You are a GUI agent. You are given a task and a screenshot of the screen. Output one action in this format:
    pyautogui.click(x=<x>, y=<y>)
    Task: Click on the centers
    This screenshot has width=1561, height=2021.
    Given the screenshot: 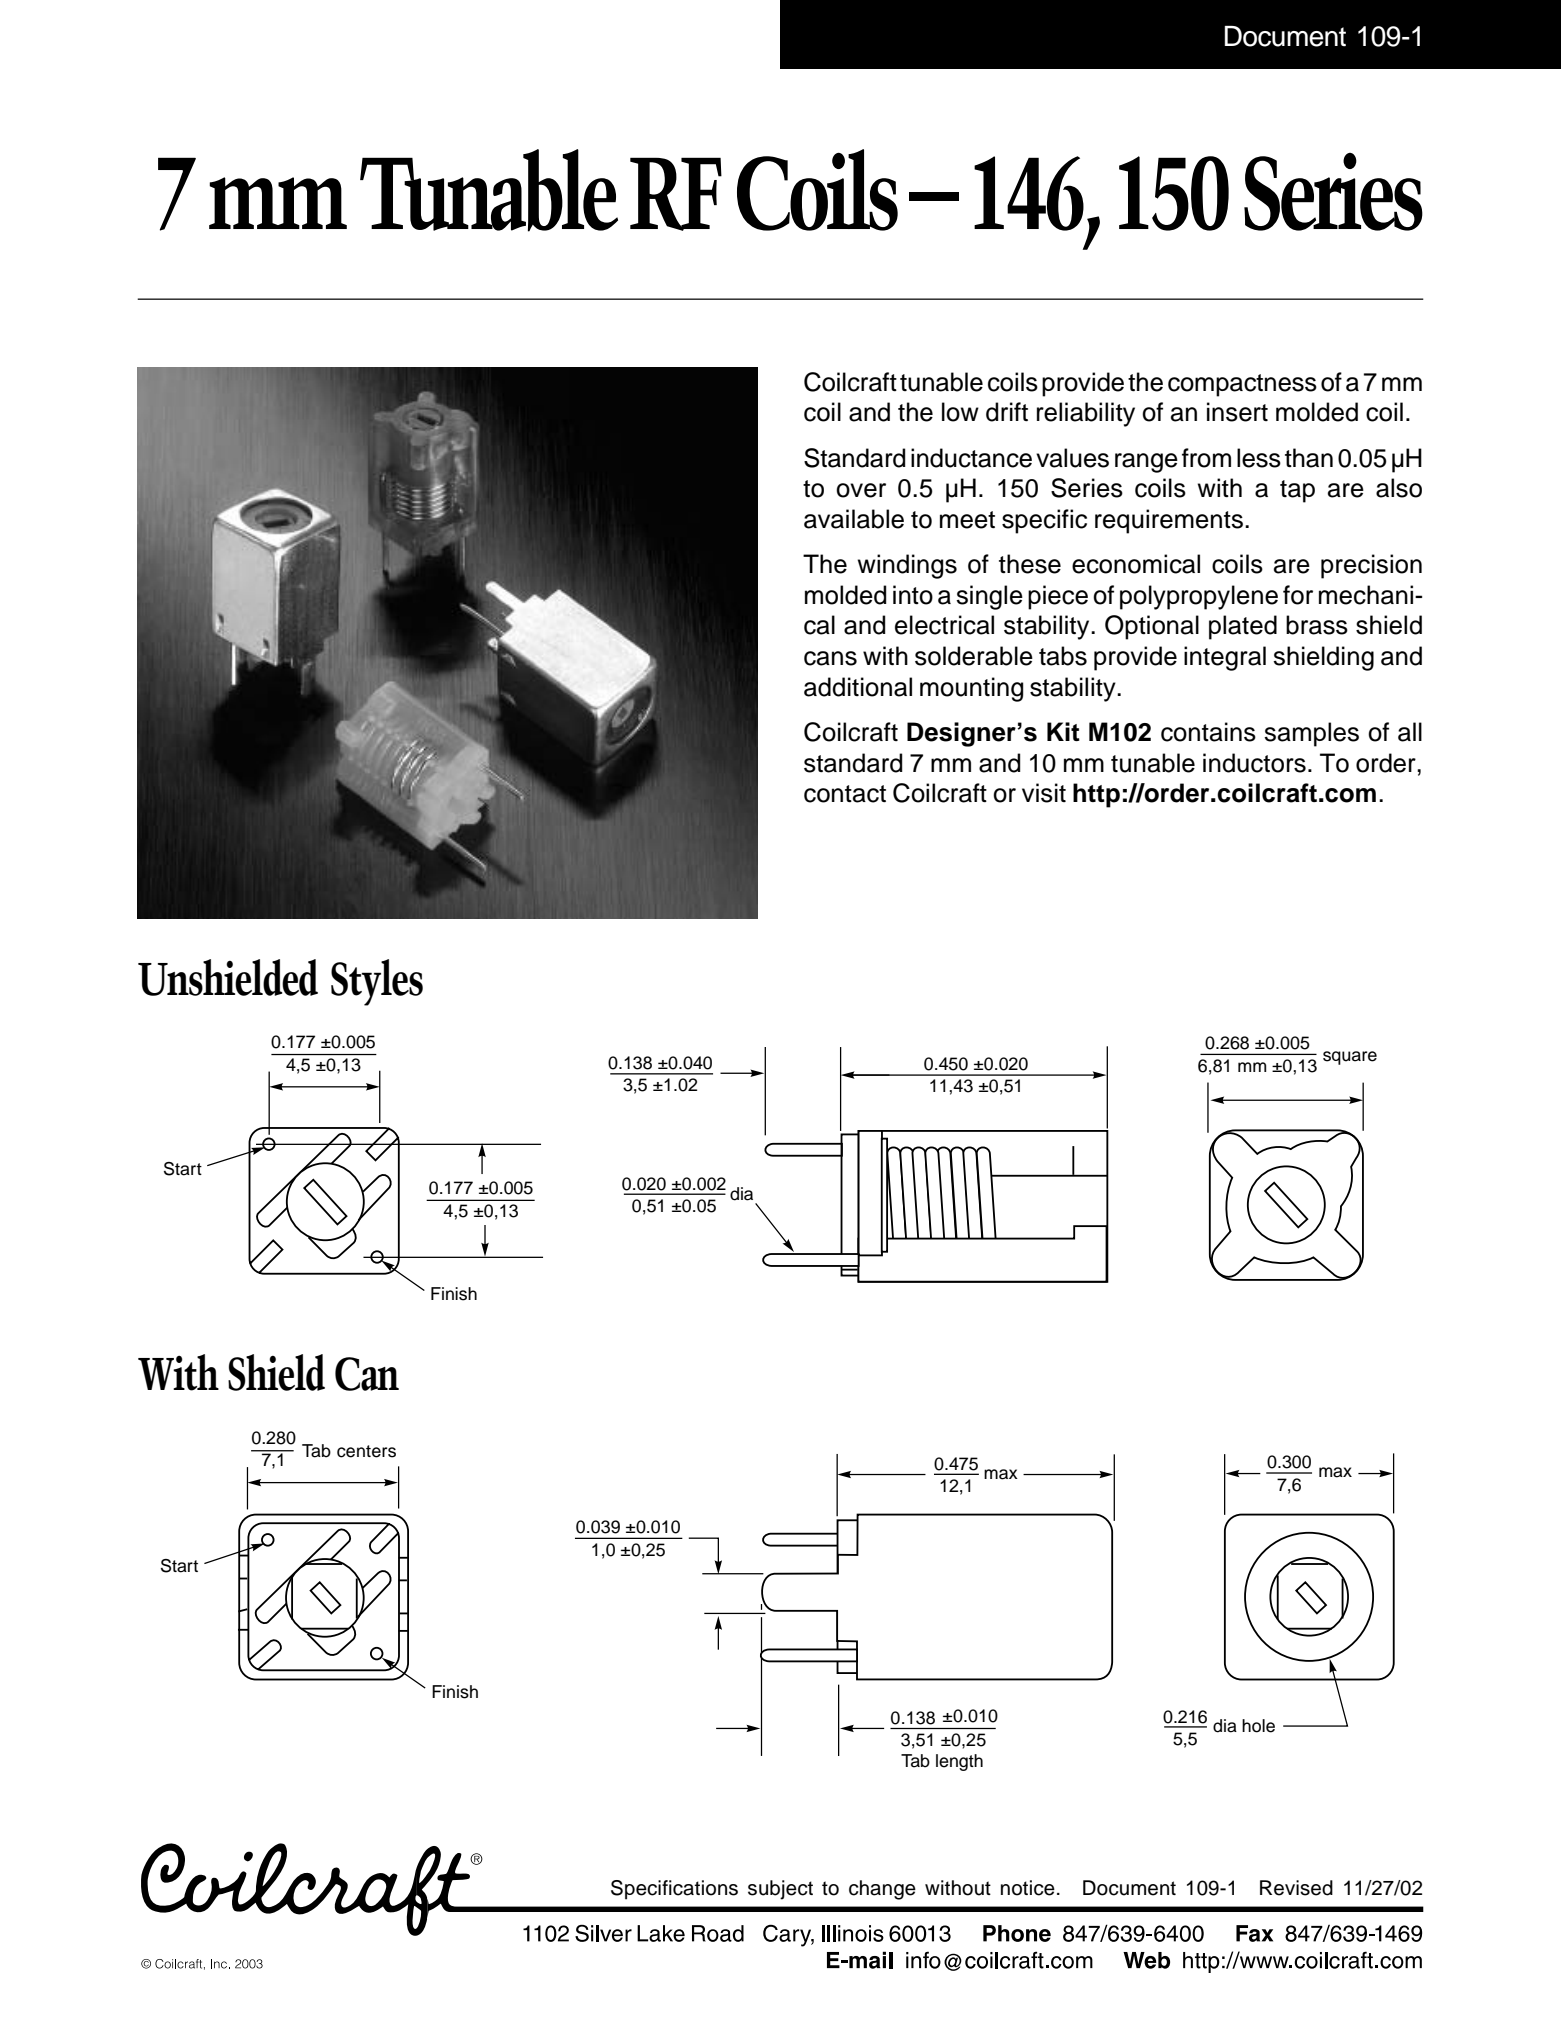 What is the action you would take?
    pyautogui.click(x=366, y=1451)
